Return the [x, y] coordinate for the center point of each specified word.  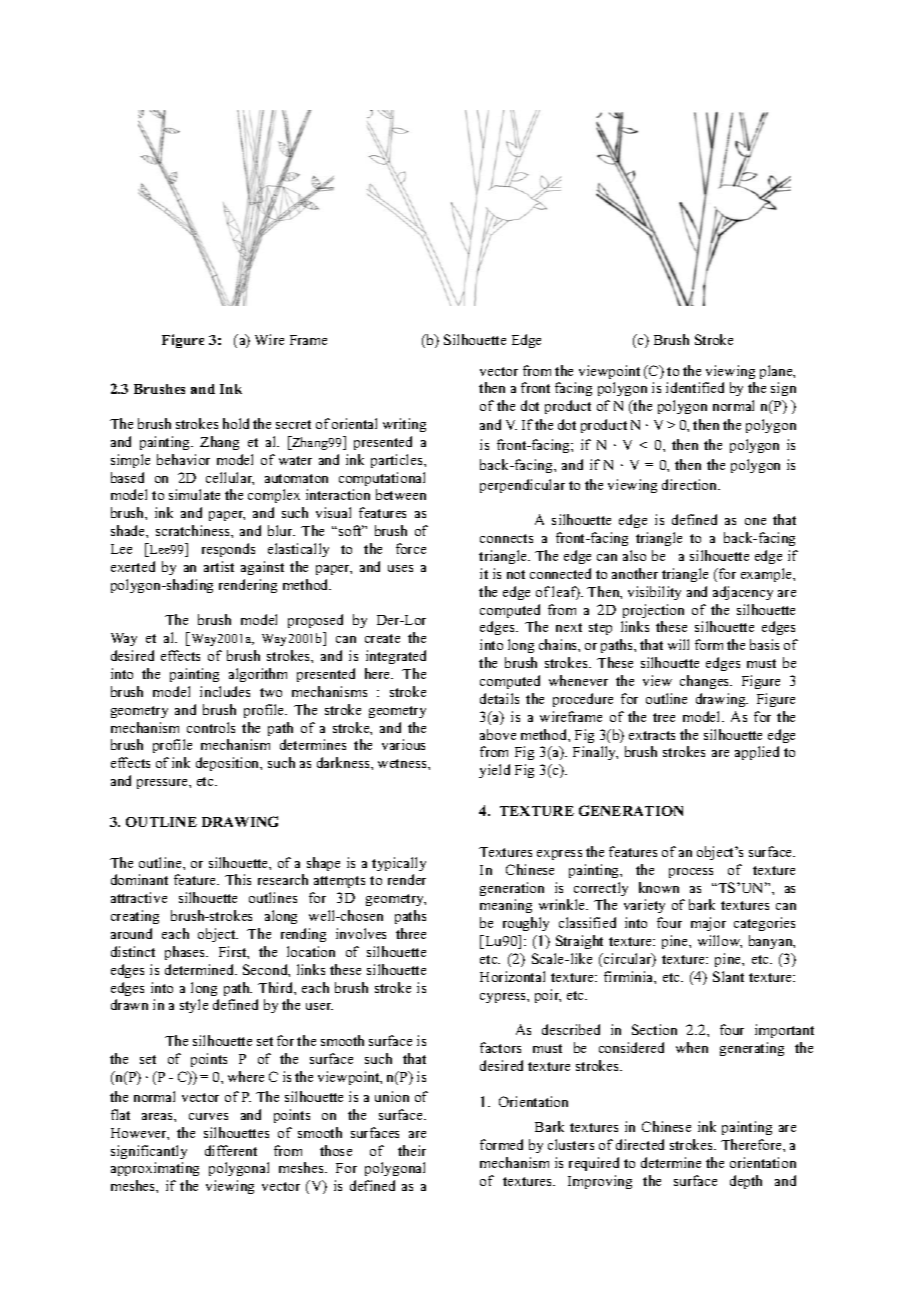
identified [695, 387]
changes [706, 682]
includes [225, 691]
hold [236, 423]
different [231, 1150]
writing [404, 425]
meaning [506, 906]
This [238, 879]
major [708, 924]
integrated [396, 657]
